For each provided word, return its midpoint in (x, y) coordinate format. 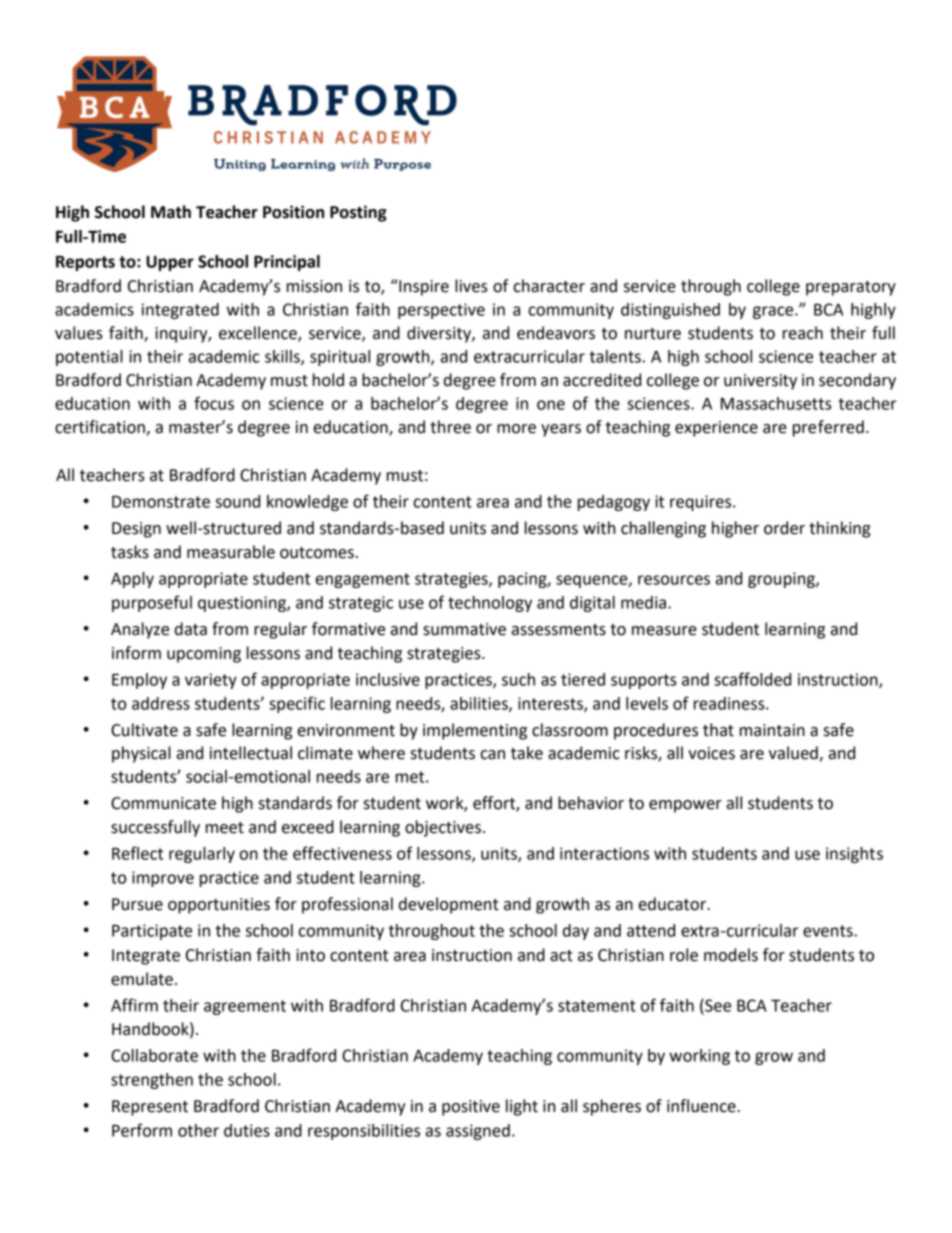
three (450, 427)
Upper (170, 263)
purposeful (152, 603)
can (492, 755)
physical (141, 754)
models (731, 955)
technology (490, 604)
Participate (152, 932)
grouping (782, 580)
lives (471, 286)
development (449, 905)
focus (214, 403)
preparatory (851, 288)
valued (794, 754)
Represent (150, 1108)
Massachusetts (776, 403)
